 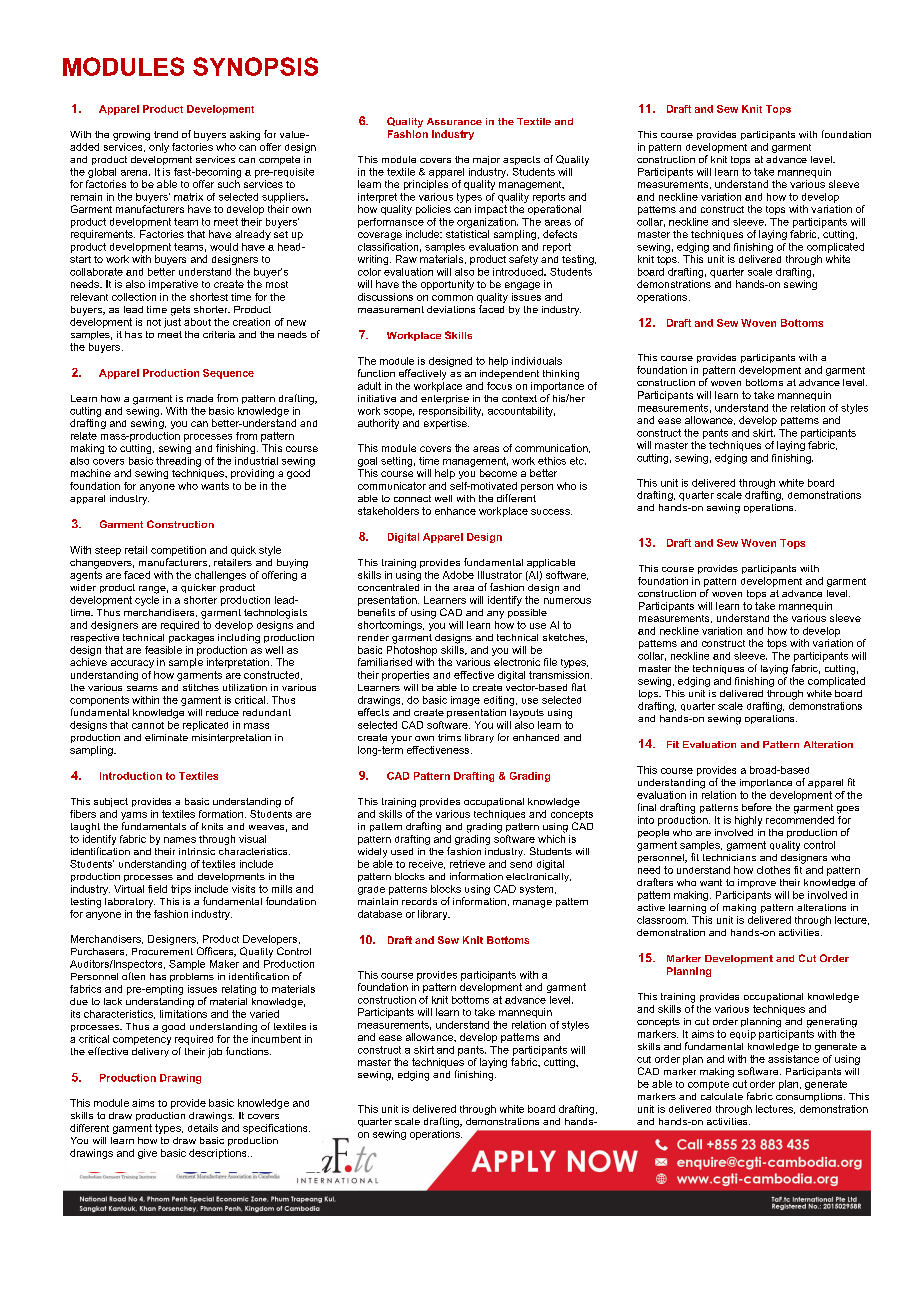 I want to click on details, so click(x=203, y=1128).
